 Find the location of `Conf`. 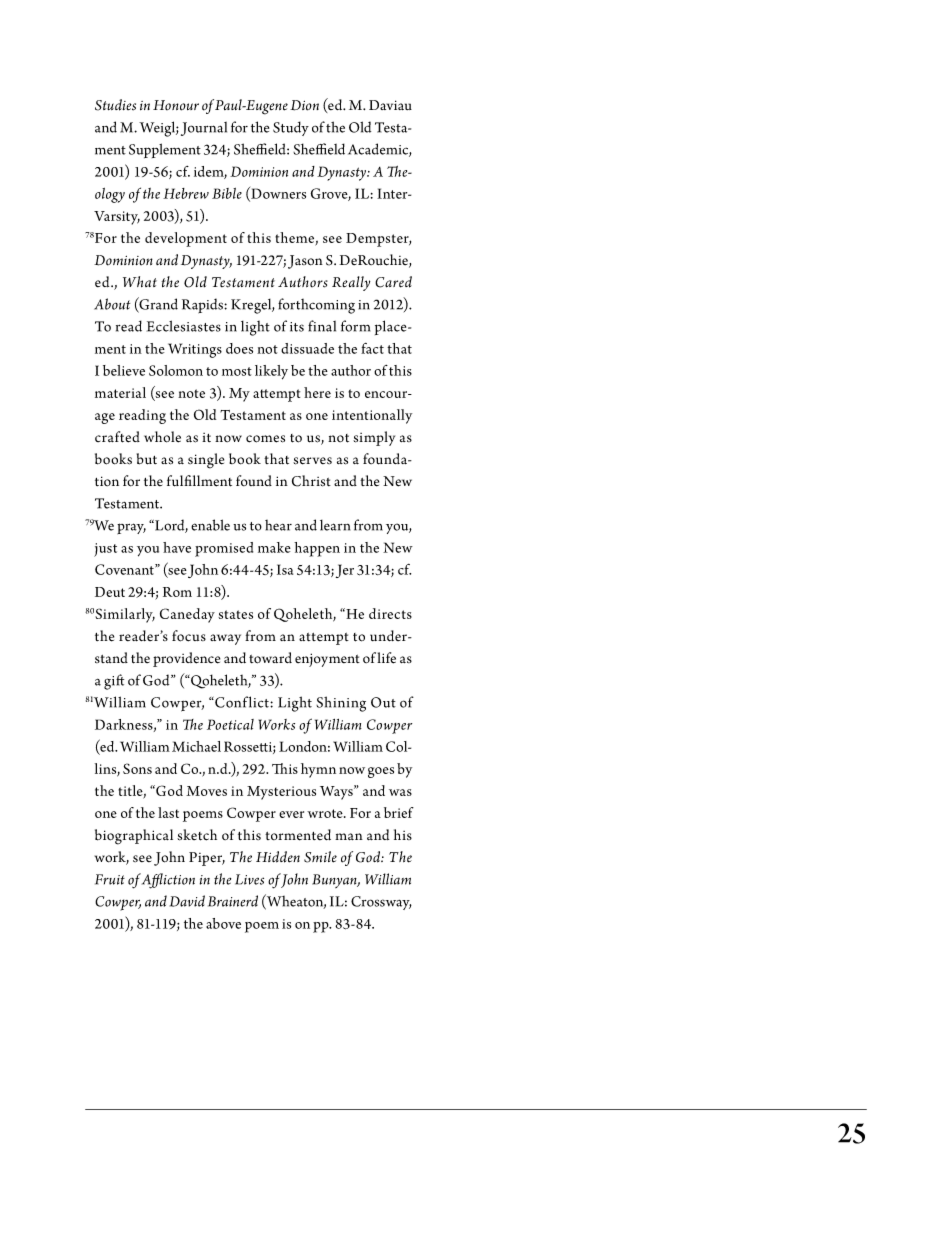

Conf is located at coordinates (231, 702).
